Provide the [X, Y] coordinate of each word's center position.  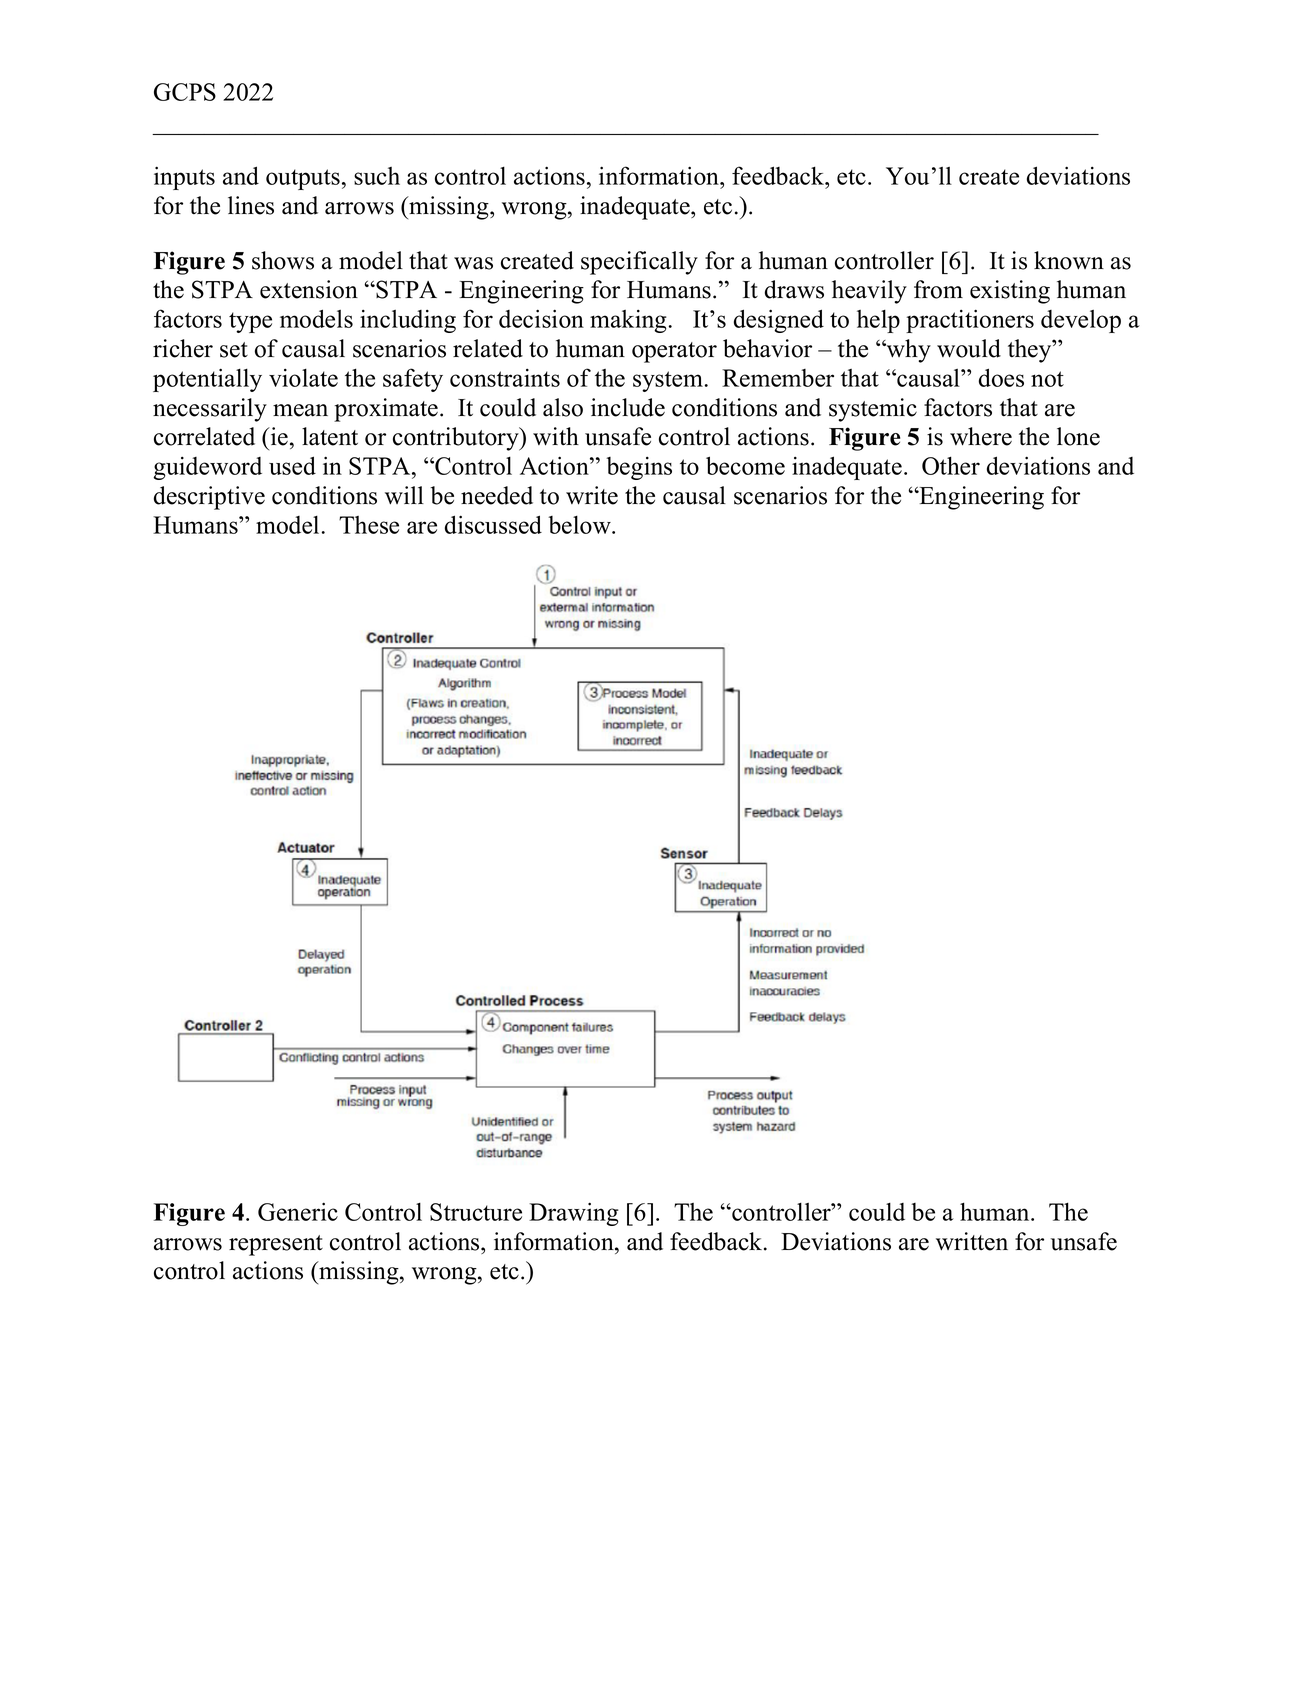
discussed [493, 524]
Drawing [574, 1214]
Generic [298, 1211]
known [1069, 260]
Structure [476, 1212]
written [972, 1241]
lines [251, 205]
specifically [639, 263]
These [369, 525]
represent [276, 1245]
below [580, 525]
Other [951, 465]
